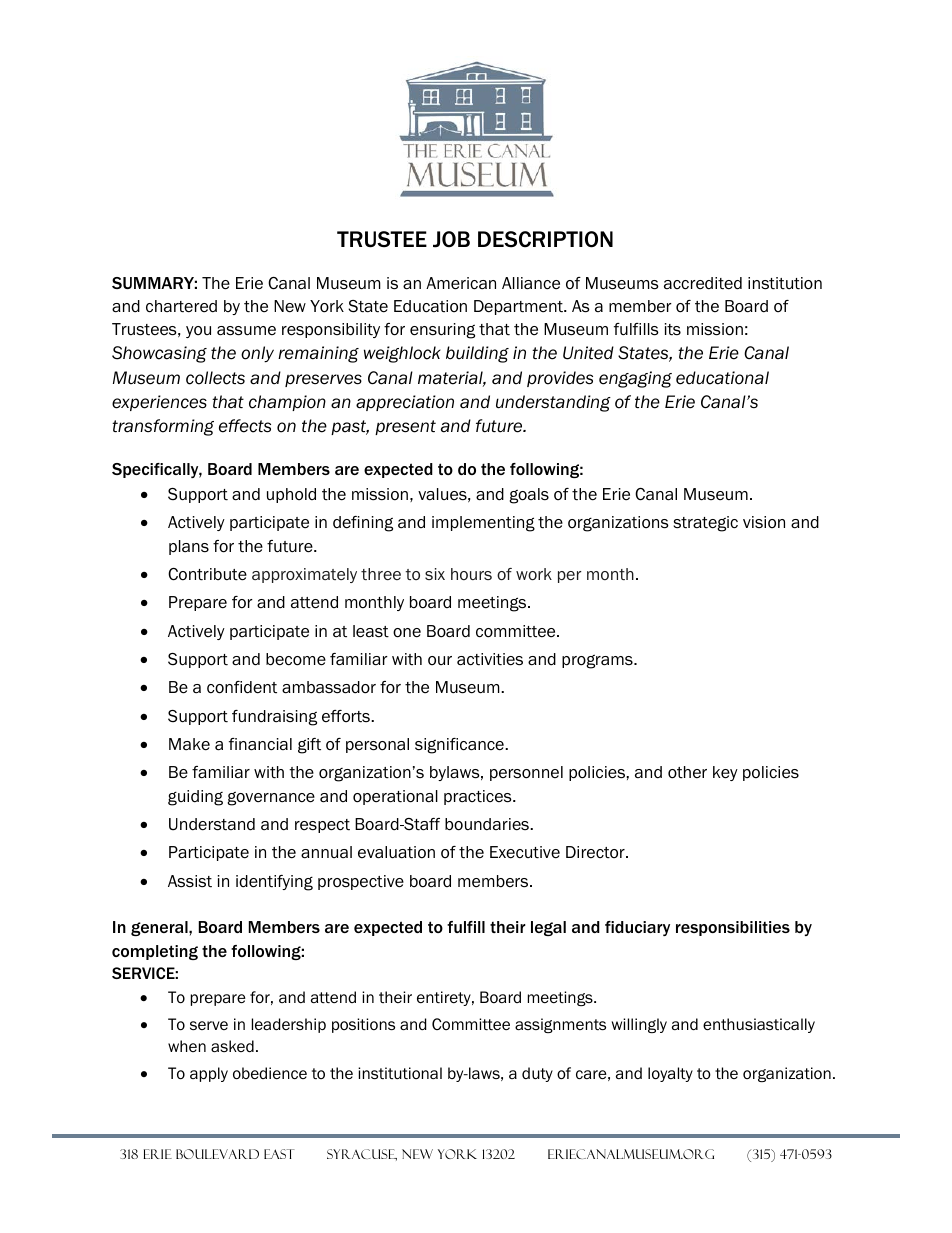 This document has width=952, height=1233. Describe the element at coordinates (217, 1154) in the document. I see `Boulevard` at that location.
